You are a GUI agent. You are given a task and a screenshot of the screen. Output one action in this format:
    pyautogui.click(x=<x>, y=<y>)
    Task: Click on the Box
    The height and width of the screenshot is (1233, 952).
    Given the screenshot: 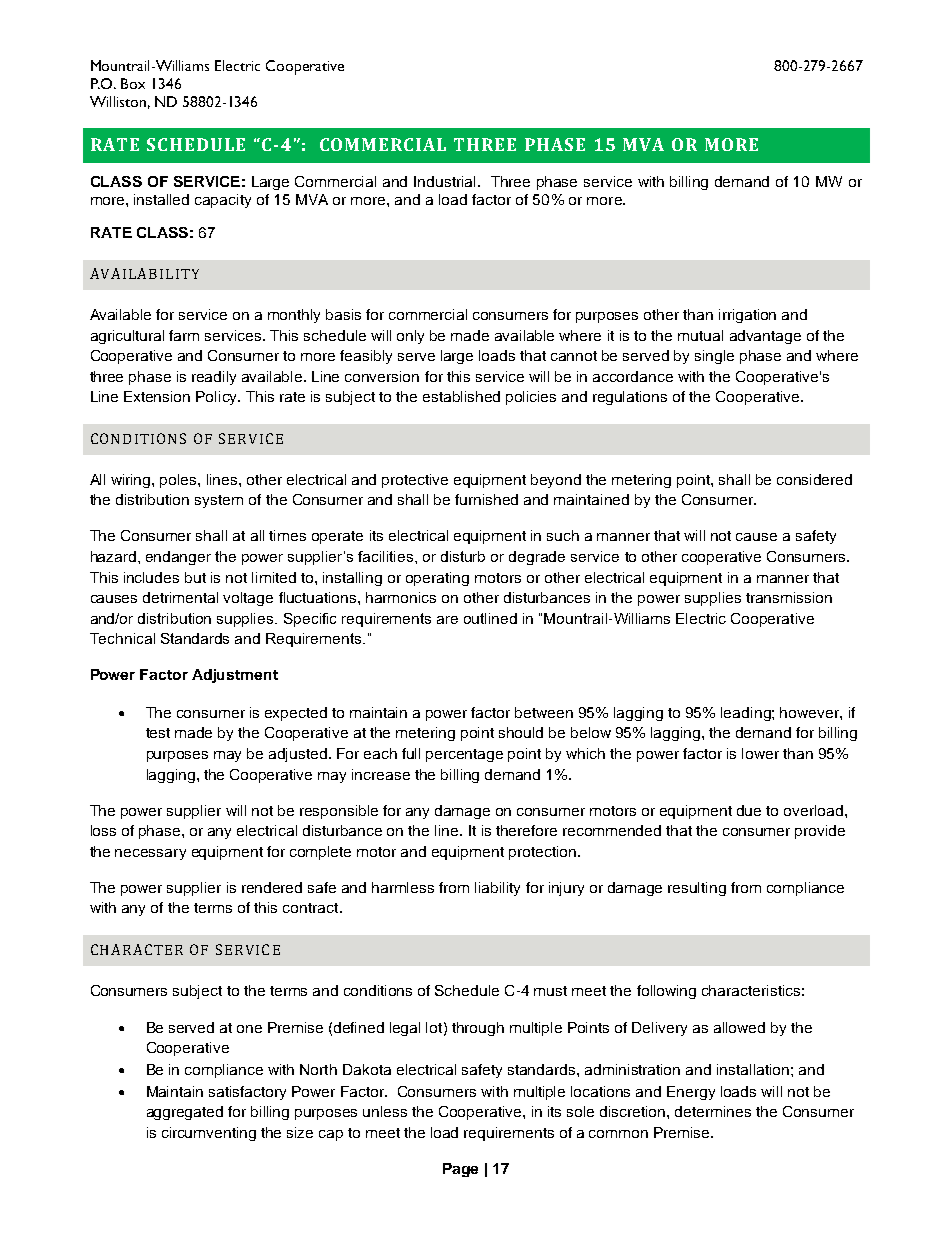 What is the action you would take?
    pyautogui.click(x=133, y=83)
